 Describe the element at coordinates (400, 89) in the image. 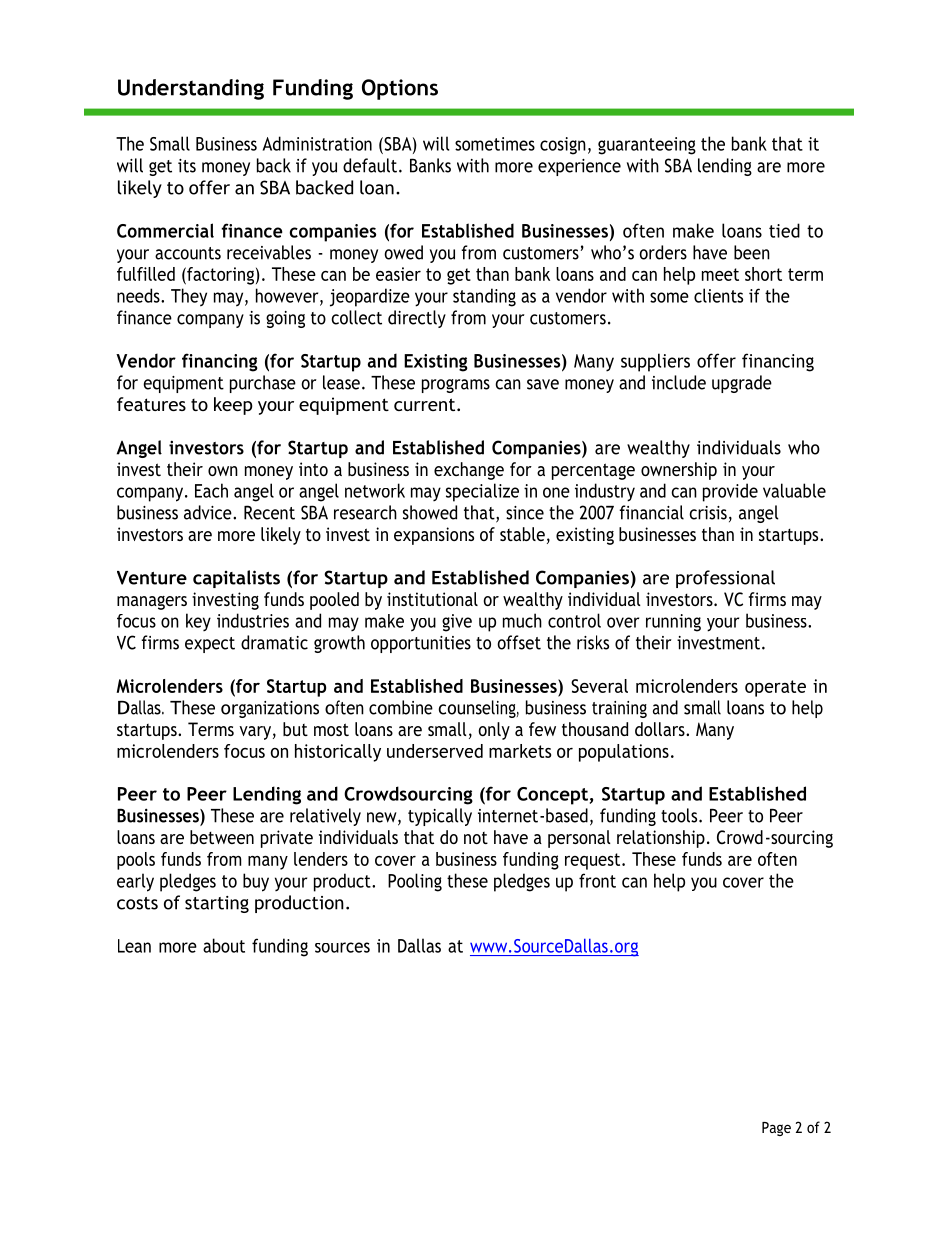

I see `Options` at that location.
